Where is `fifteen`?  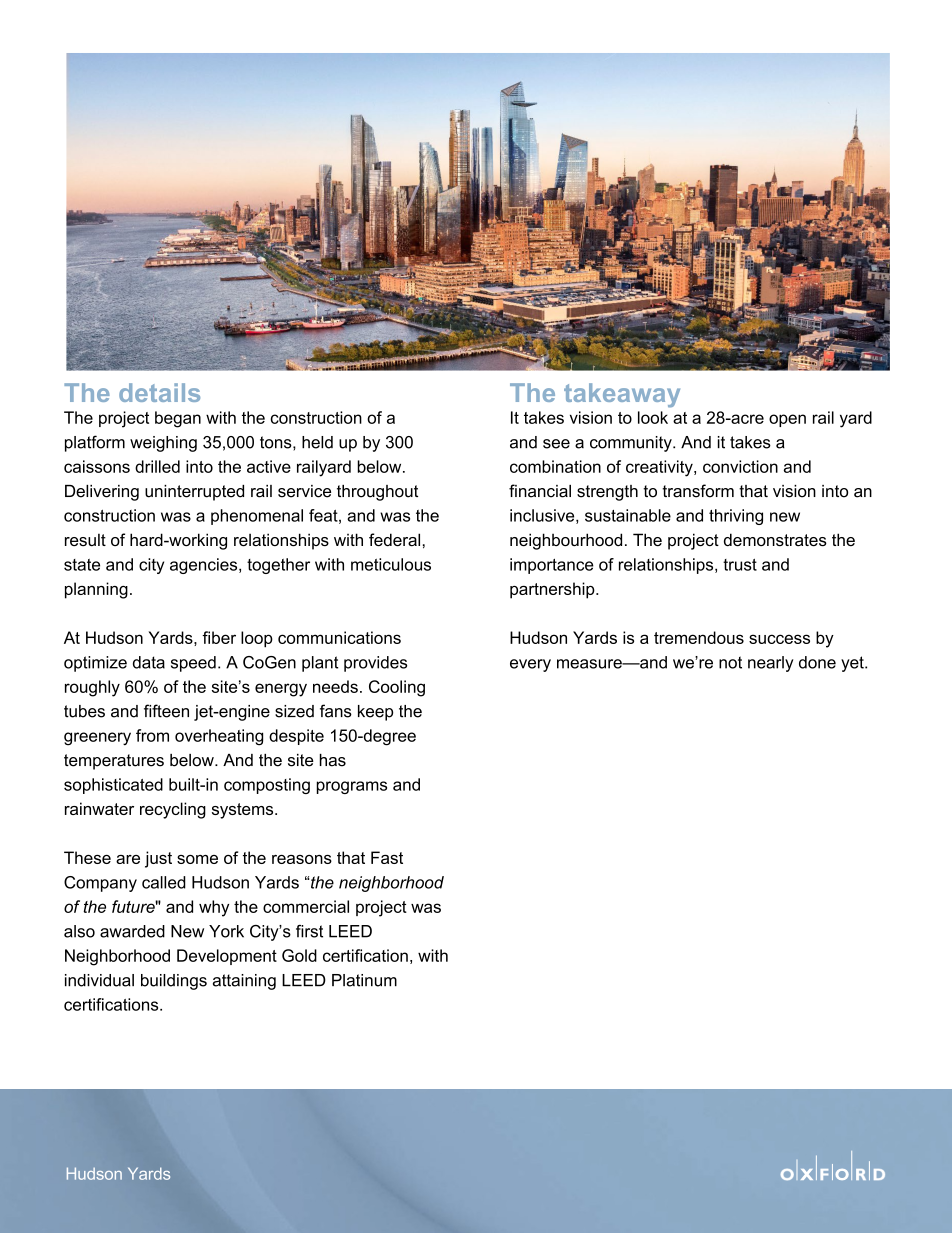 fifteen is located at coordinates (166, 711).
